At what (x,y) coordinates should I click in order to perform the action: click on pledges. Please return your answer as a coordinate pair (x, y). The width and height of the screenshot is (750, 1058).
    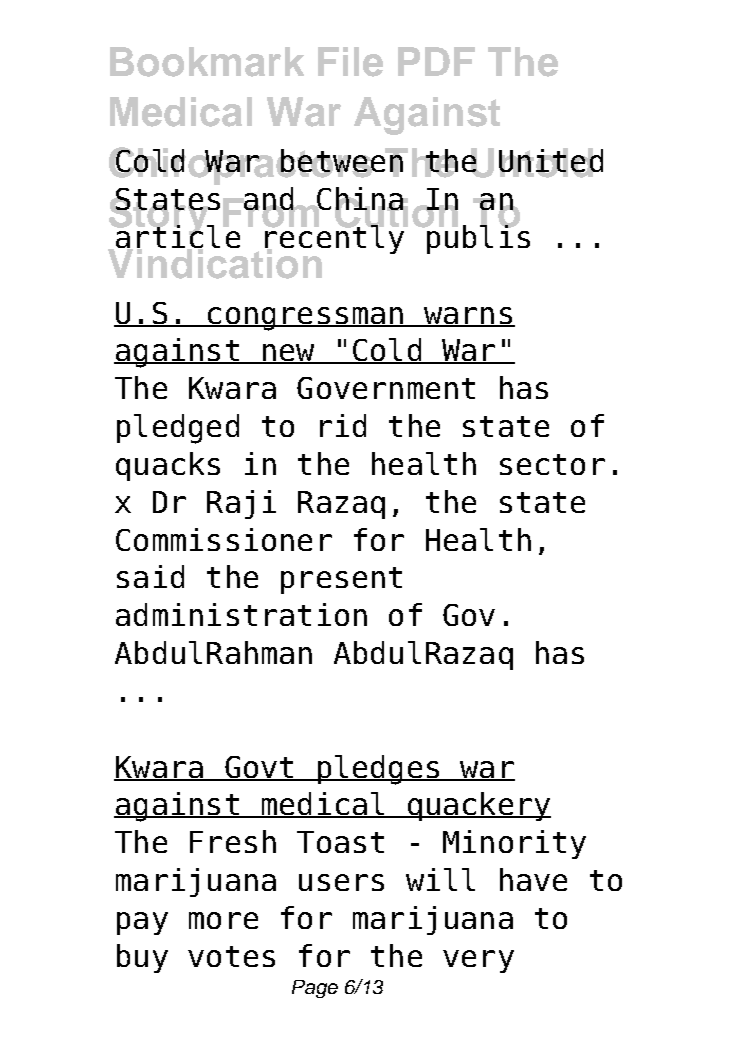
    Looking at the image, I should click on (378, 770).
